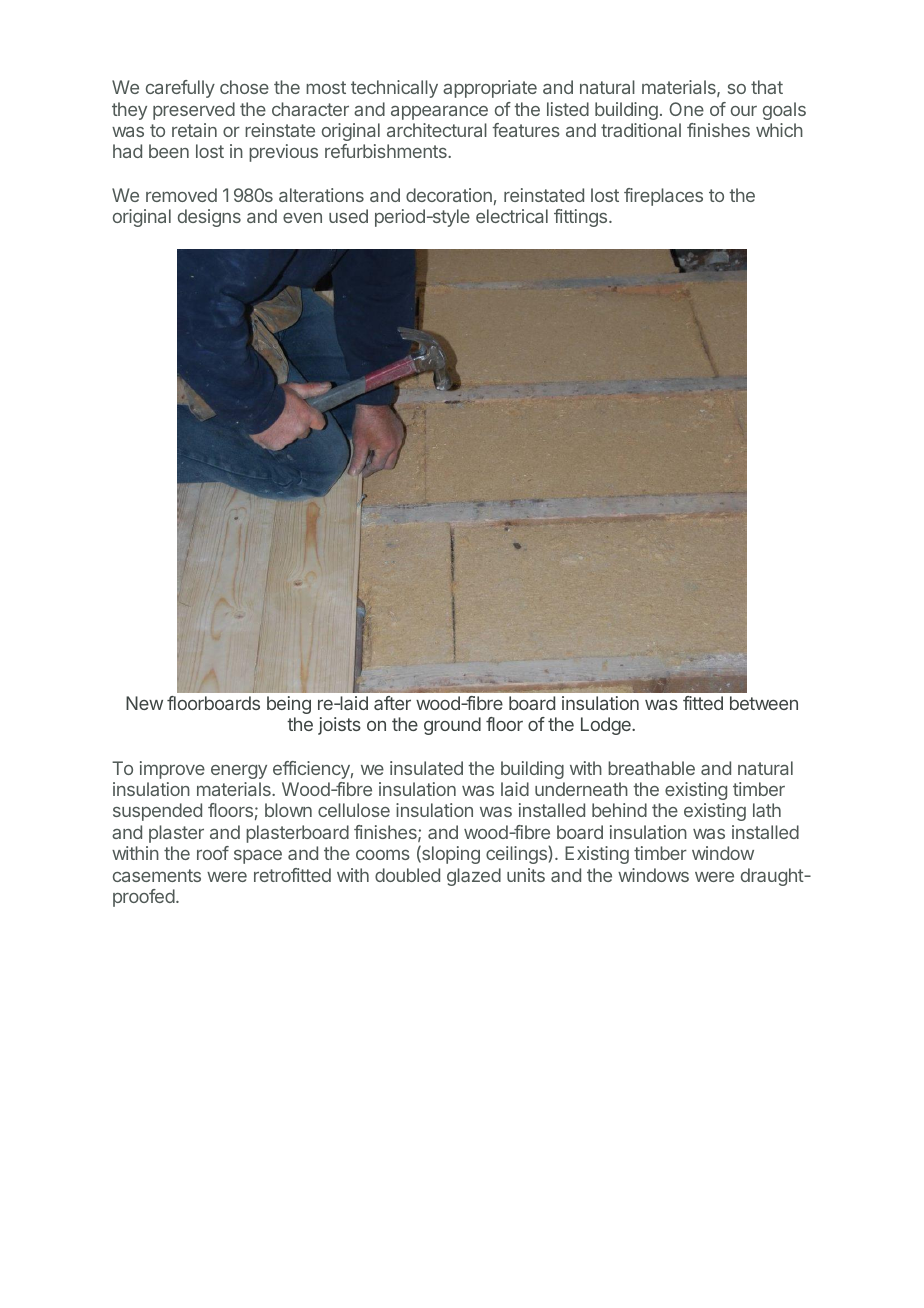 The height and width of the image is (1308, 924). I want to click on One, so click(686, 109).
